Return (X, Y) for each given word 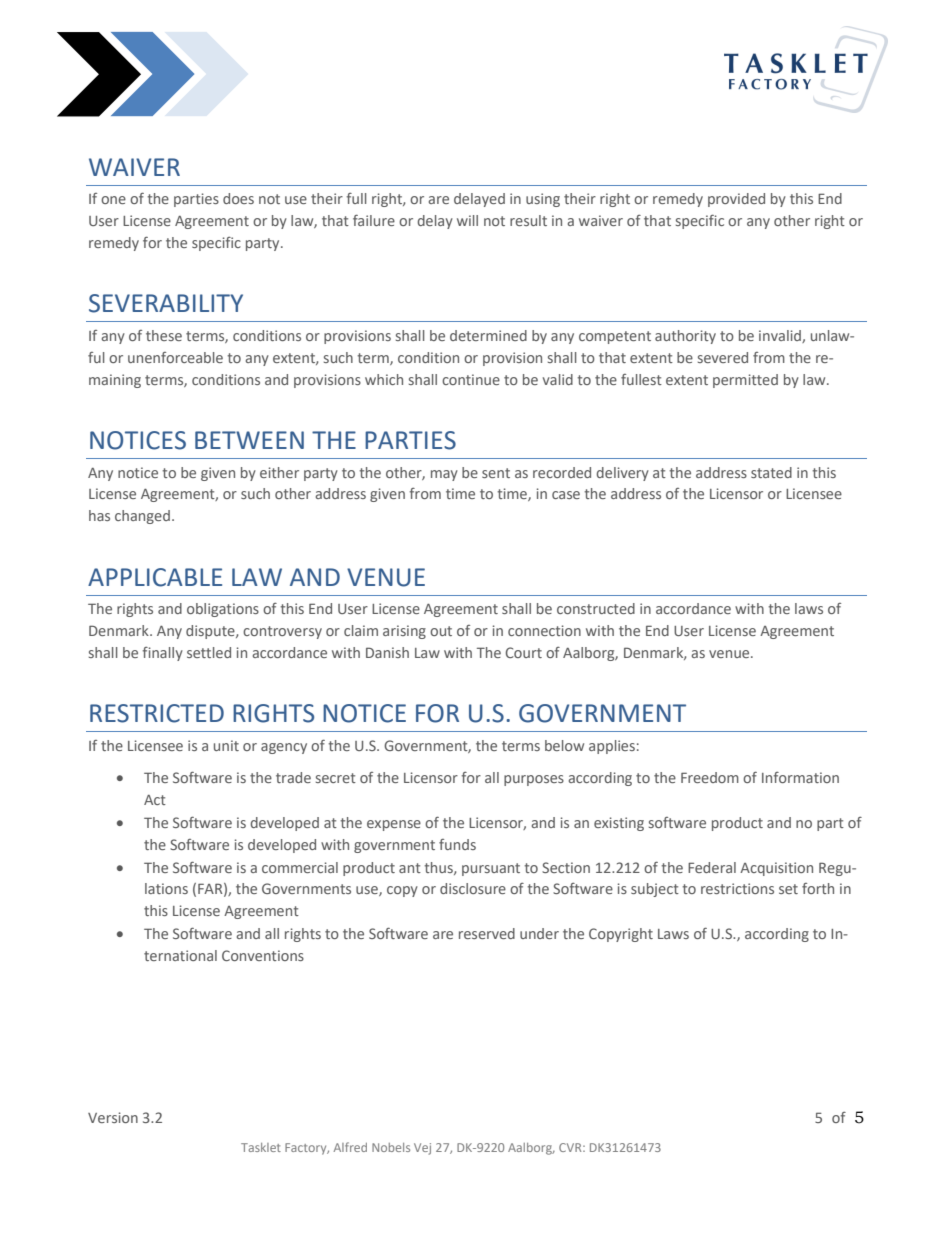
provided (736, 200)
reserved (487, 933)
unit (226, 745)
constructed (596, 608)
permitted (745, 381)
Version (113, 1117)
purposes (534, 780)
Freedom (710, 777)
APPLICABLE (155, 577)
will (467, 220)
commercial (300, 867)
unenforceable (175, 357)
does (238, 198)
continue (471, 379)
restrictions (737, 888)
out (441, 631)
